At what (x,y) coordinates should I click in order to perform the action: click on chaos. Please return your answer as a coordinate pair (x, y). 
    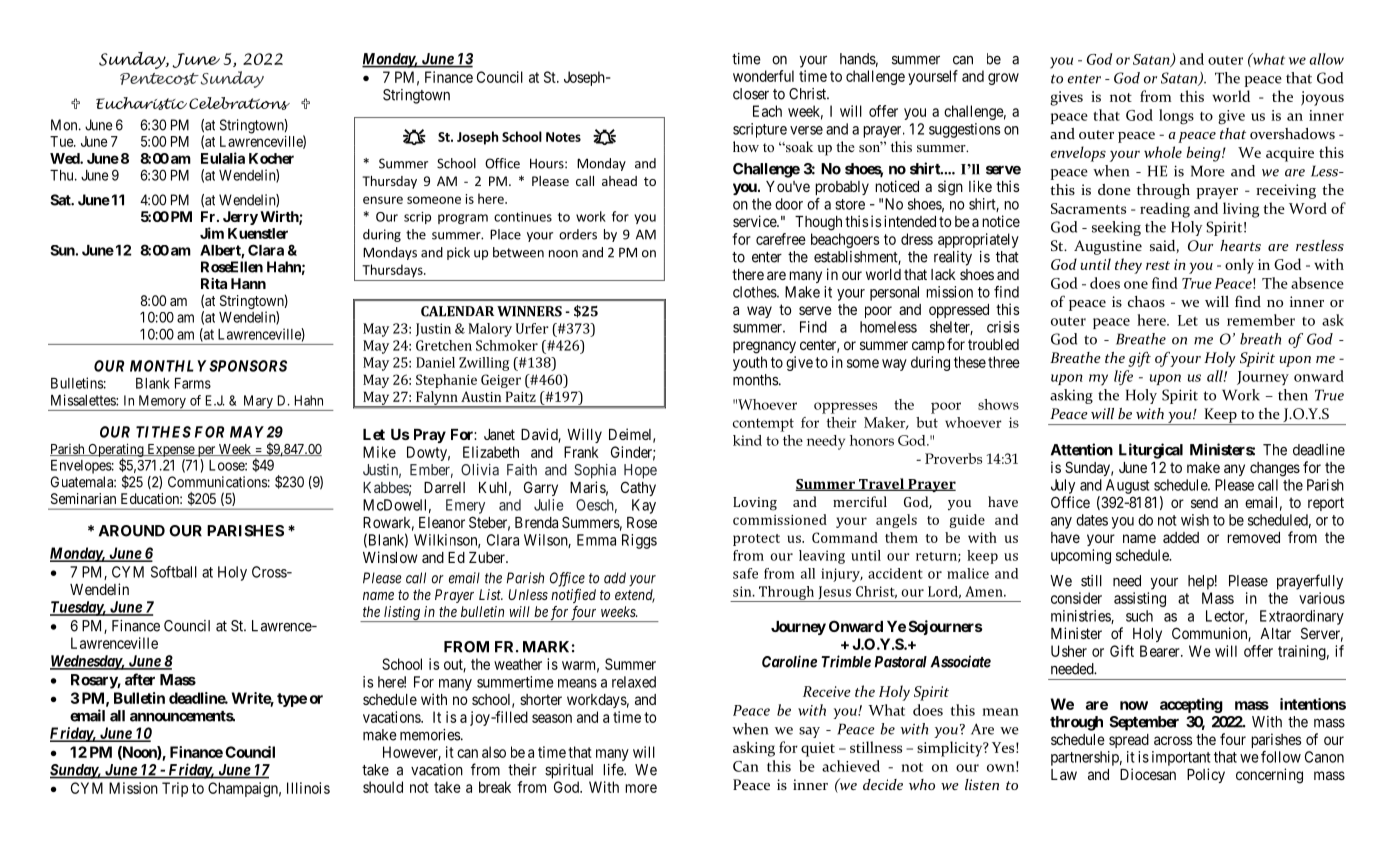
    Looking at the image, I should click on (1146, 301).
